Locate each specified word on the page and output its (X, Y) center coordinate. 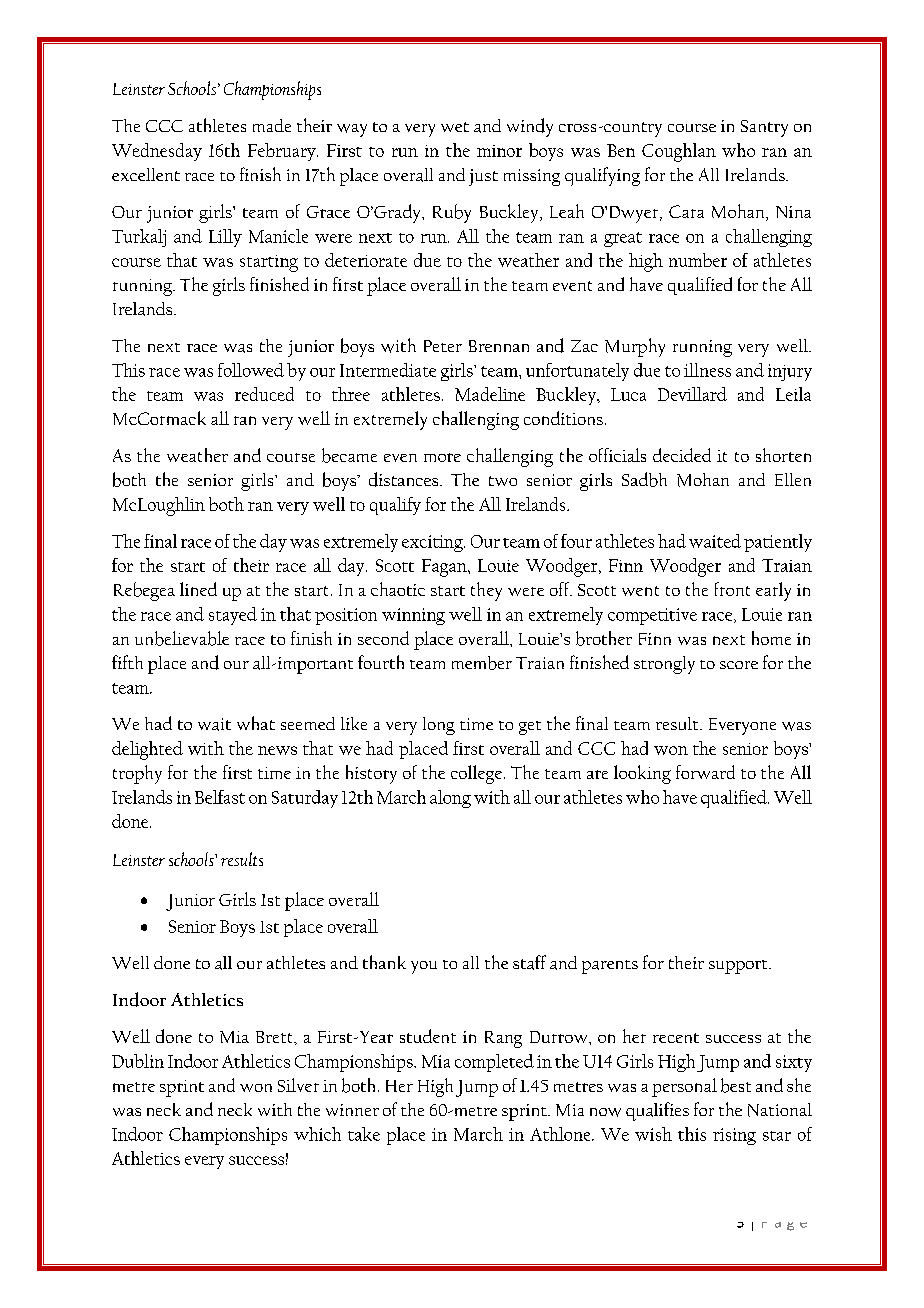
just (483, 177)
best (736, 1085)
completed (494, 1063)
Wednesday (157, 152)
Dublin (138, 1061)
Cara (686, 211)
